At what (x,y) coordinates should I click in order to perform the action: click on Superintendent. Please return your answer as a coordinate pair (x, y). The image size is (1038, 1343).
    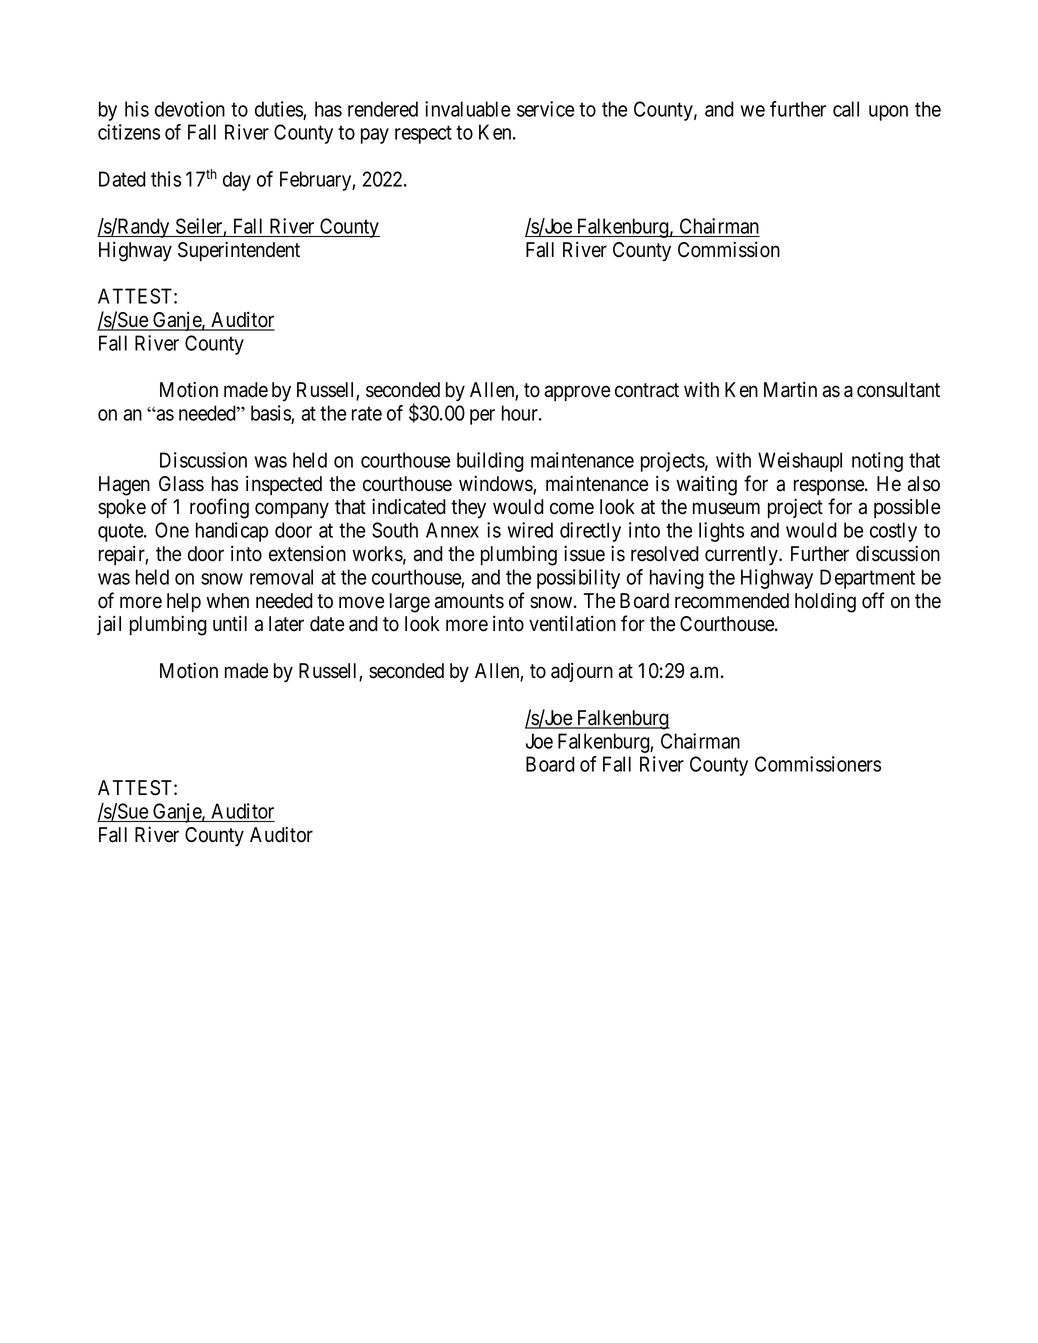
    Looking at the image, I should click on (239, 251).
